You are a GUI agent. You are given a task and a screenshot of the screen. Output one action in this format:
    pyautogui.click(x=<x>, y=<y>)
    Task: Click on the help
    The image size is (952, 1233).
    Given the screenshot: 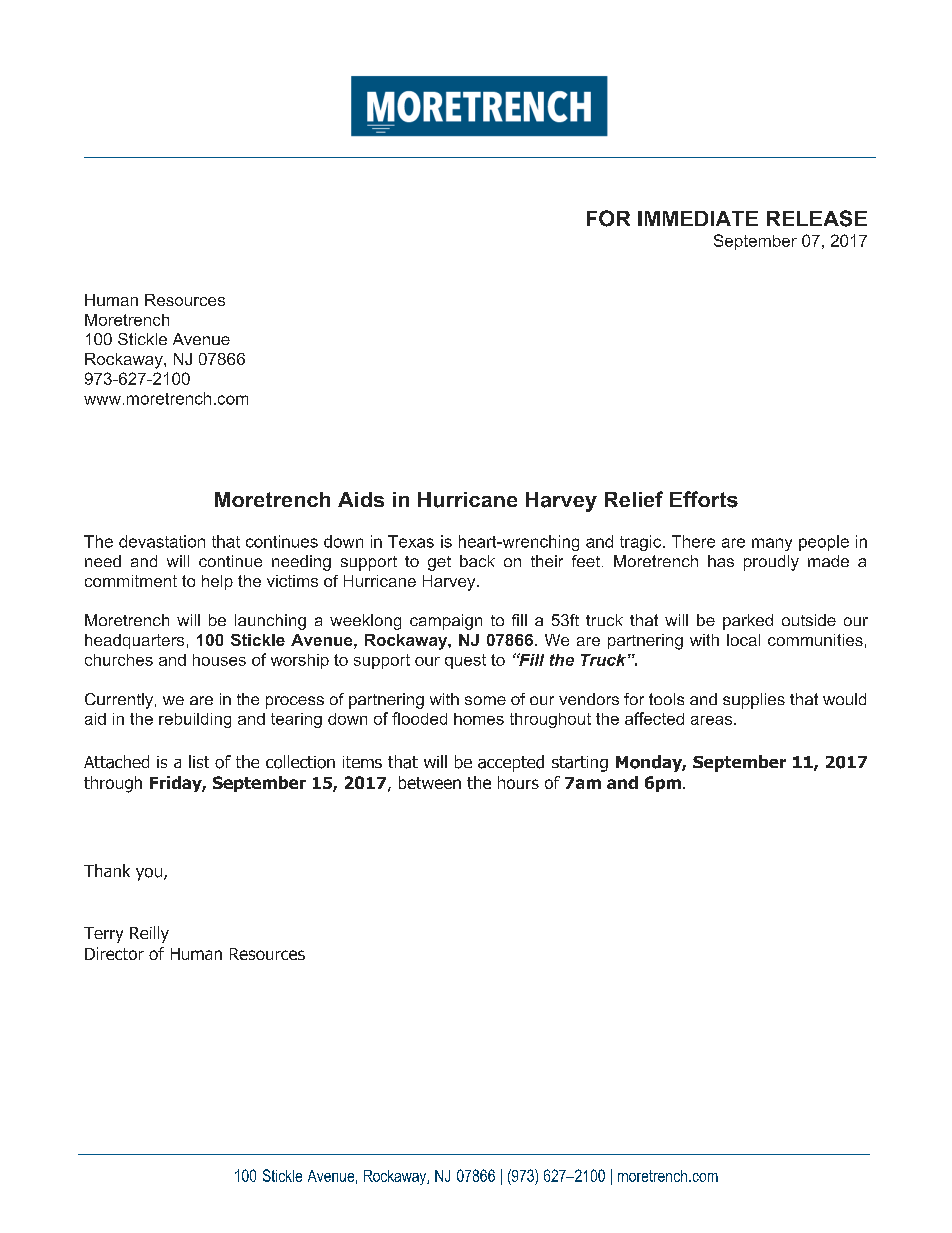 What is the action you would take?
    pyautogui.click(x=217, y=582)
